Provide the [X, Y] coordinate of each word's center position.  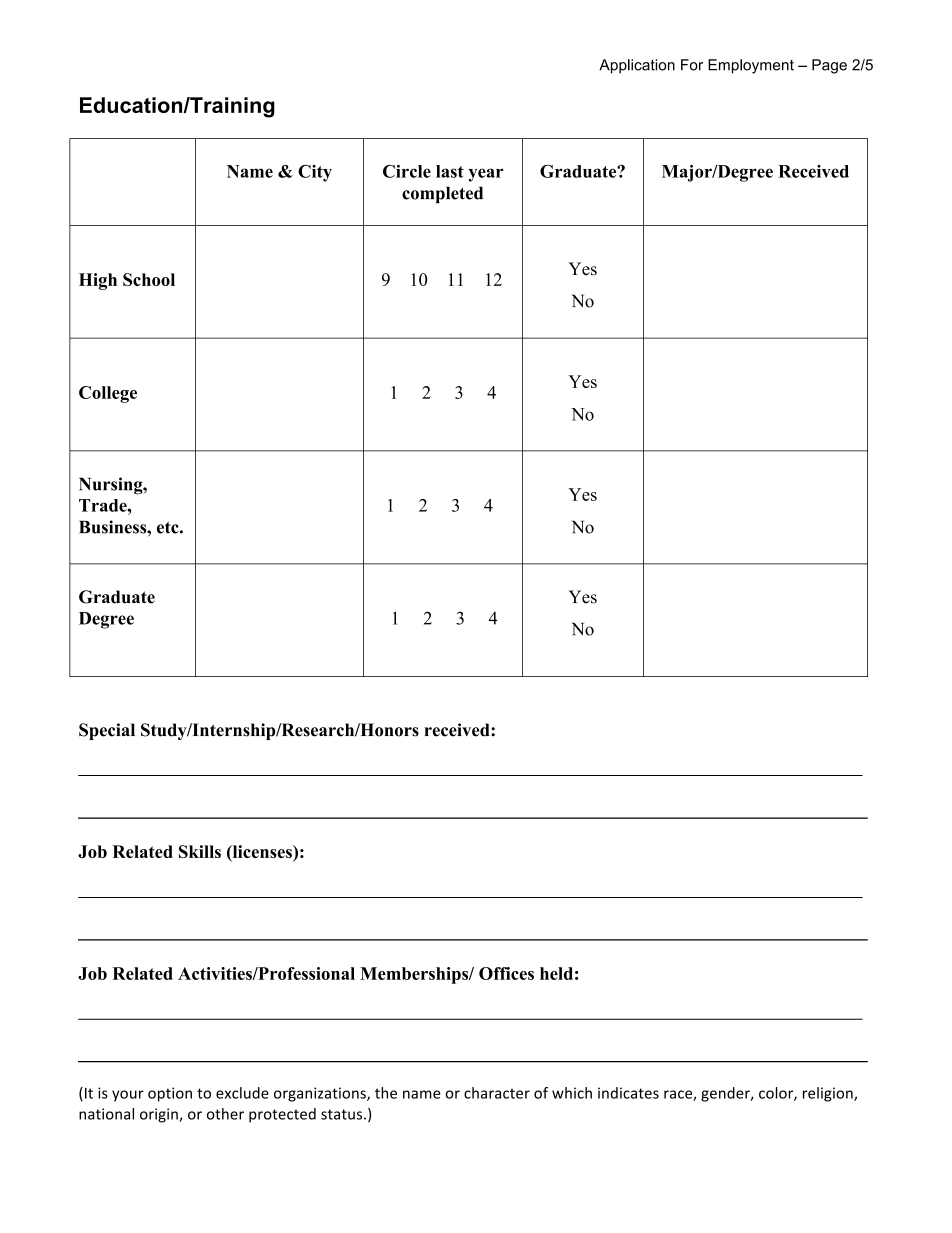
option [170, 1094]
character [497, 1093]
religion [829, 1094]
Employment [751, 66]
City [315, 173]
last [450, 171]
